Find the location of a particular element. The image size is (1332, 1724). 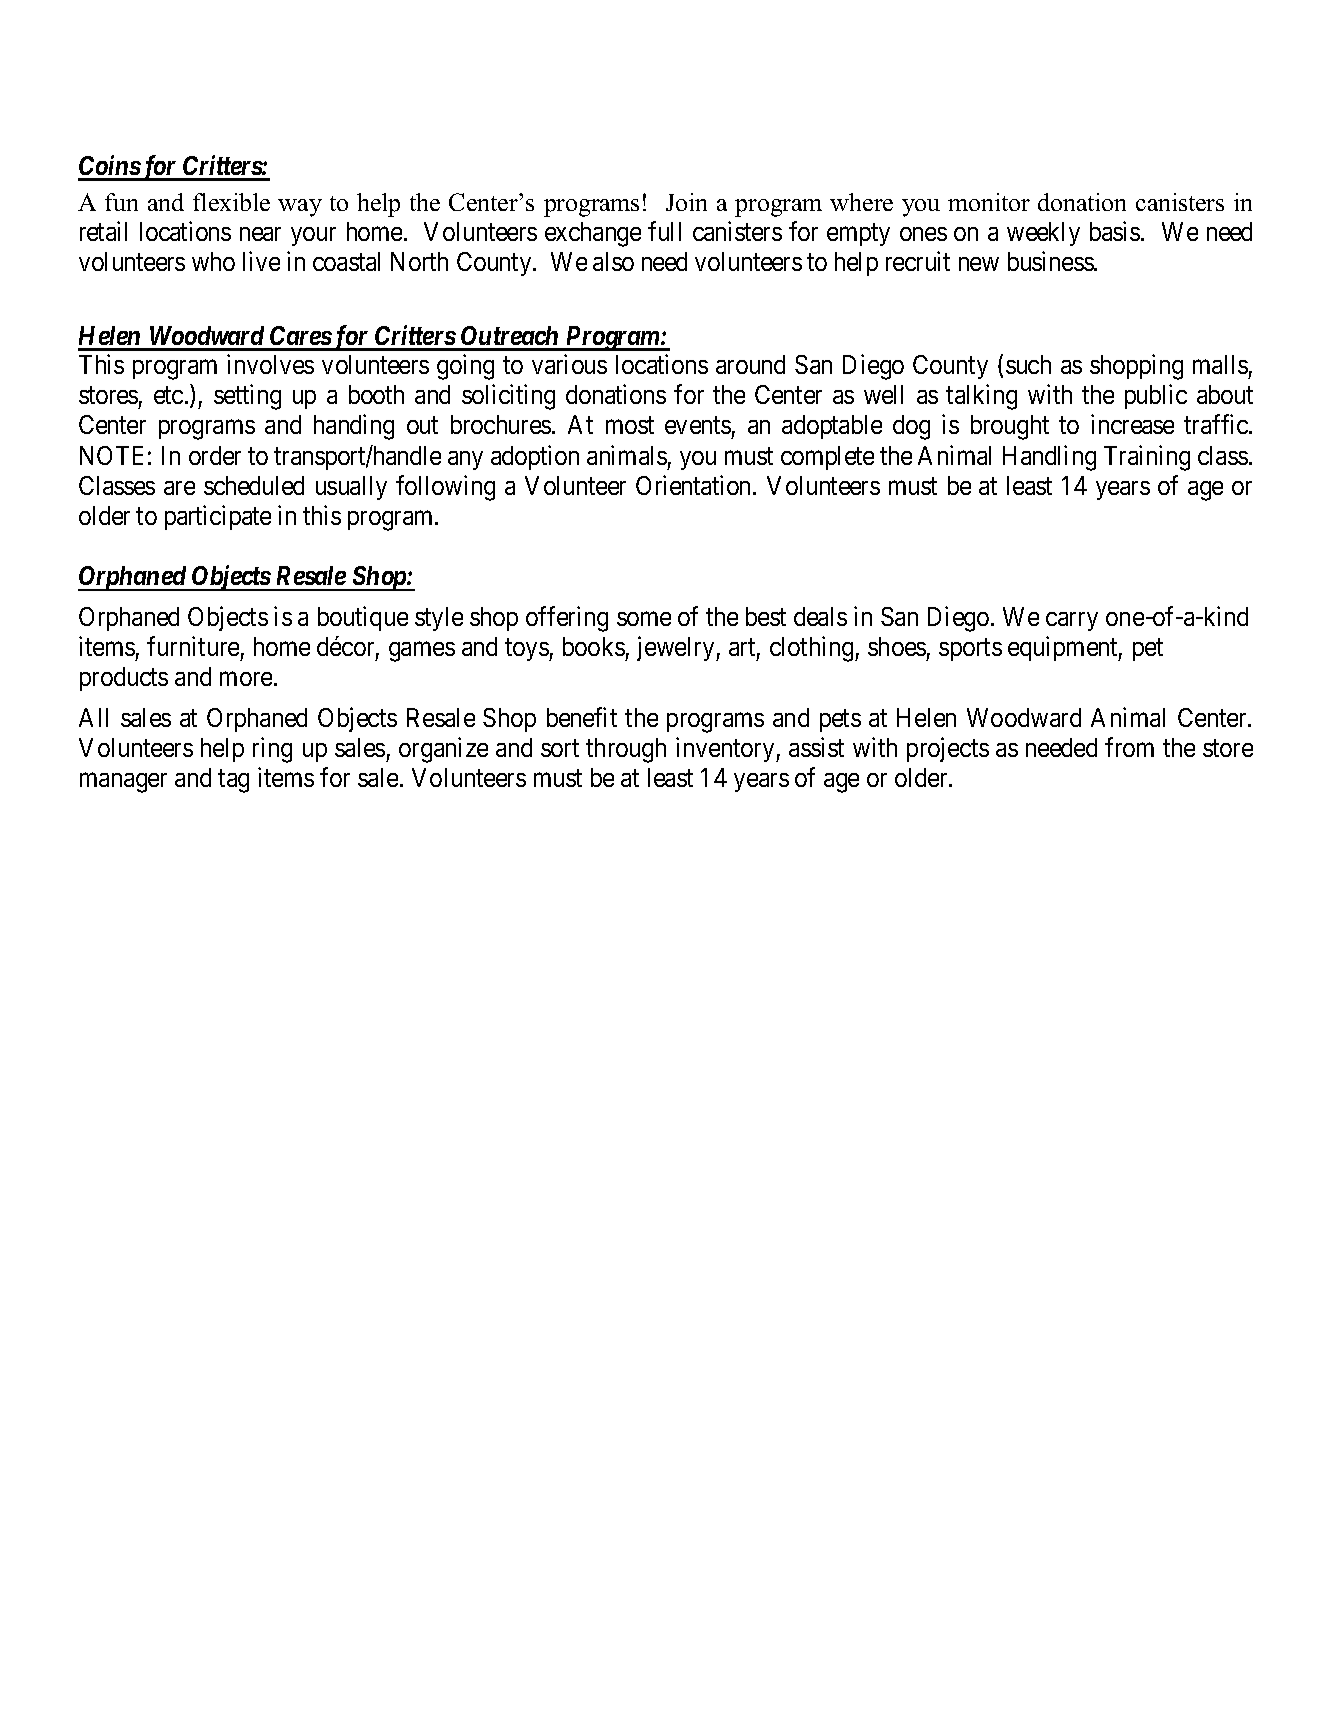

some is located at coordinates (644, 619).
